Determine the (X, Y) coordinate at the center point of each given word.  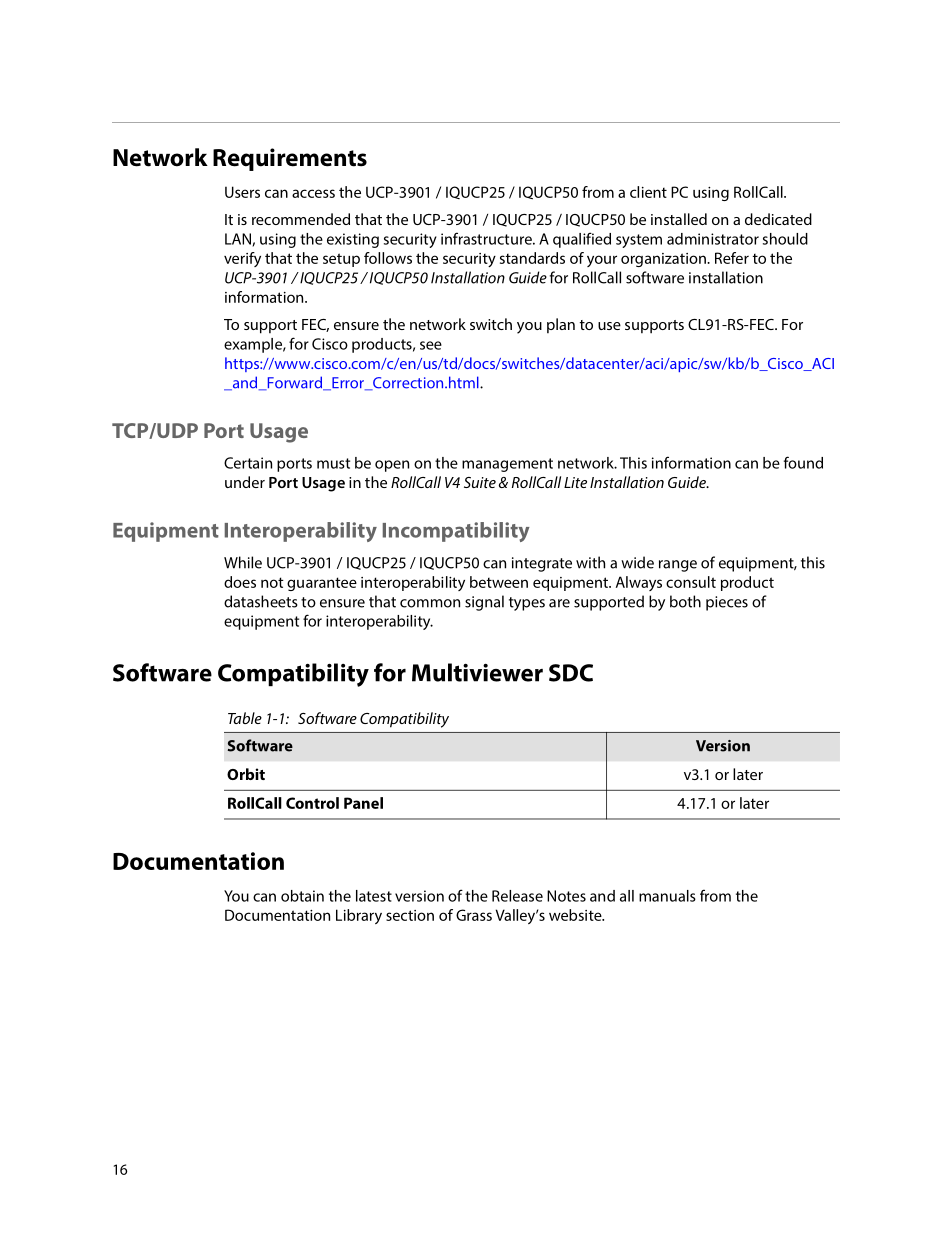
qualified (582, 240)
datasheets (261, 601)
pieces (727, 603)
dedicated (778, 219)
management (507, 465)
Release (517, 896)
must (333, 463)
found (803, 462)
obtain (302, 896)
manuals (667, 896)
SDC (571, 673)
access (313, 193)
